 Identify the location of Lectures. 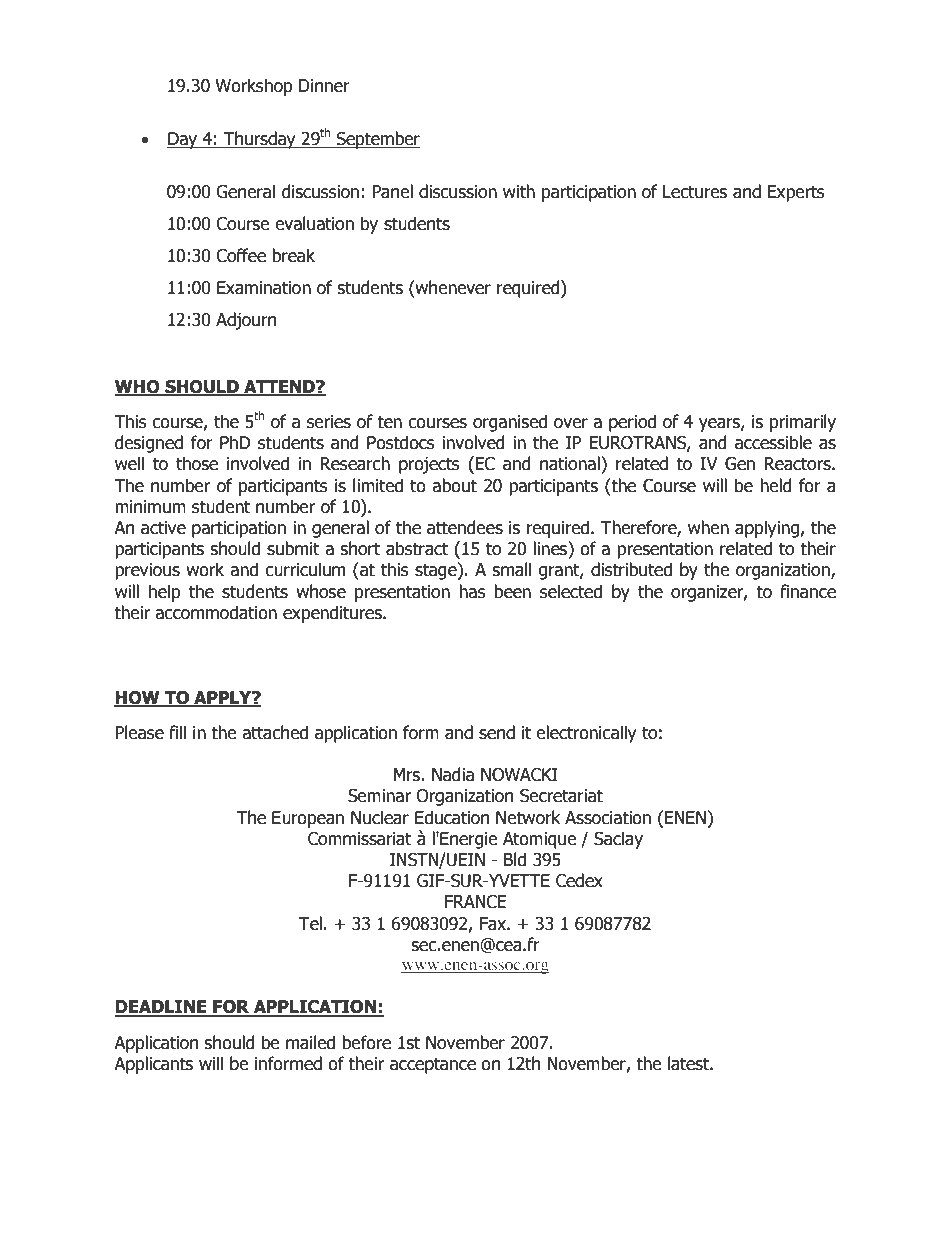
(695, 192).
